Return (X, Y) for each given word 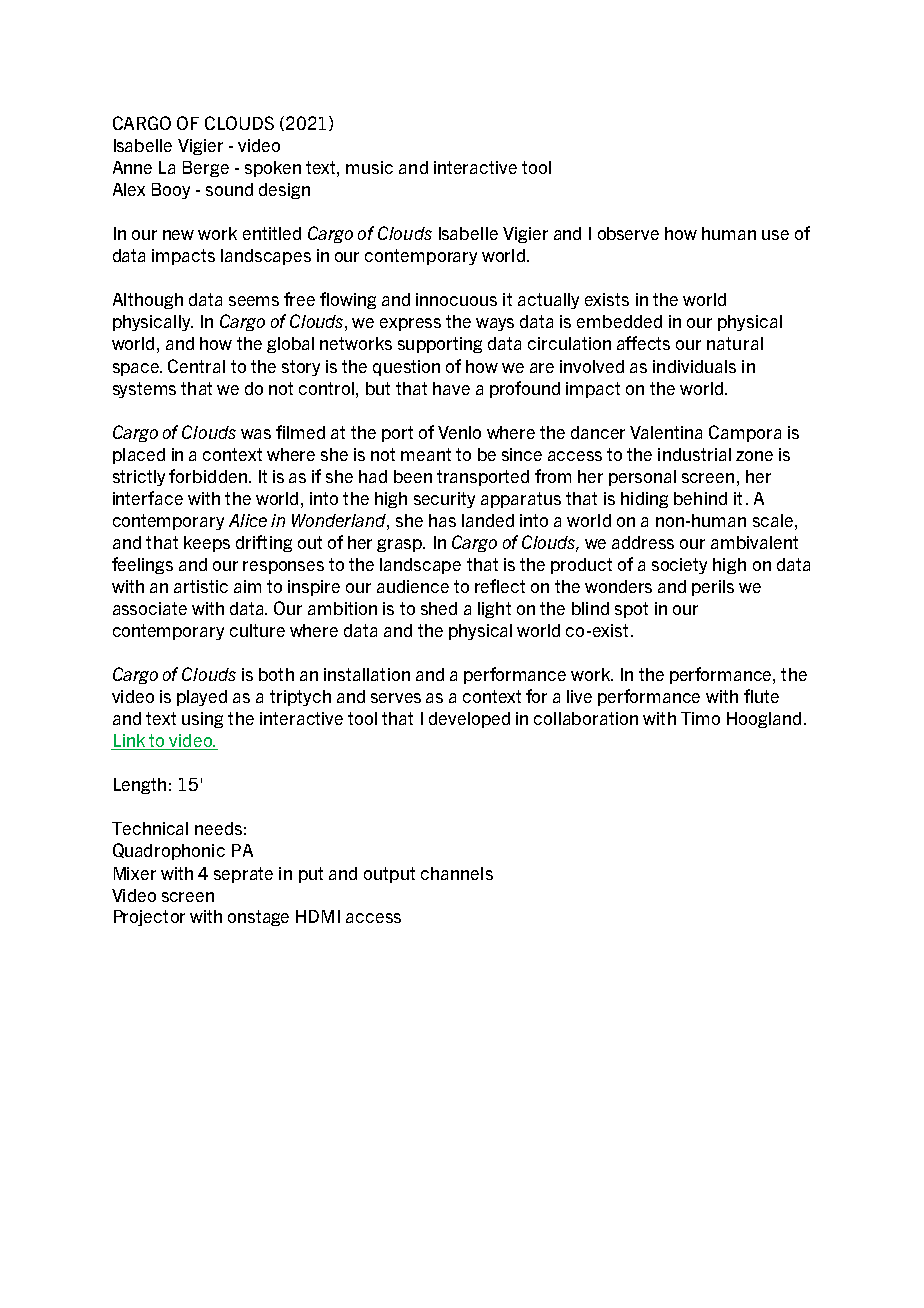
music (369, 167)
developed (469, 720)
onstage (258, 918)
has (442, 520)
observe (628, 233)
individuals (694, 366)
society (679, 566)
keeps (207, 544)
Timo (700, 718)
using (202, 720)
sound (229, 189)
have (451, 388)
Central (196, 366)
